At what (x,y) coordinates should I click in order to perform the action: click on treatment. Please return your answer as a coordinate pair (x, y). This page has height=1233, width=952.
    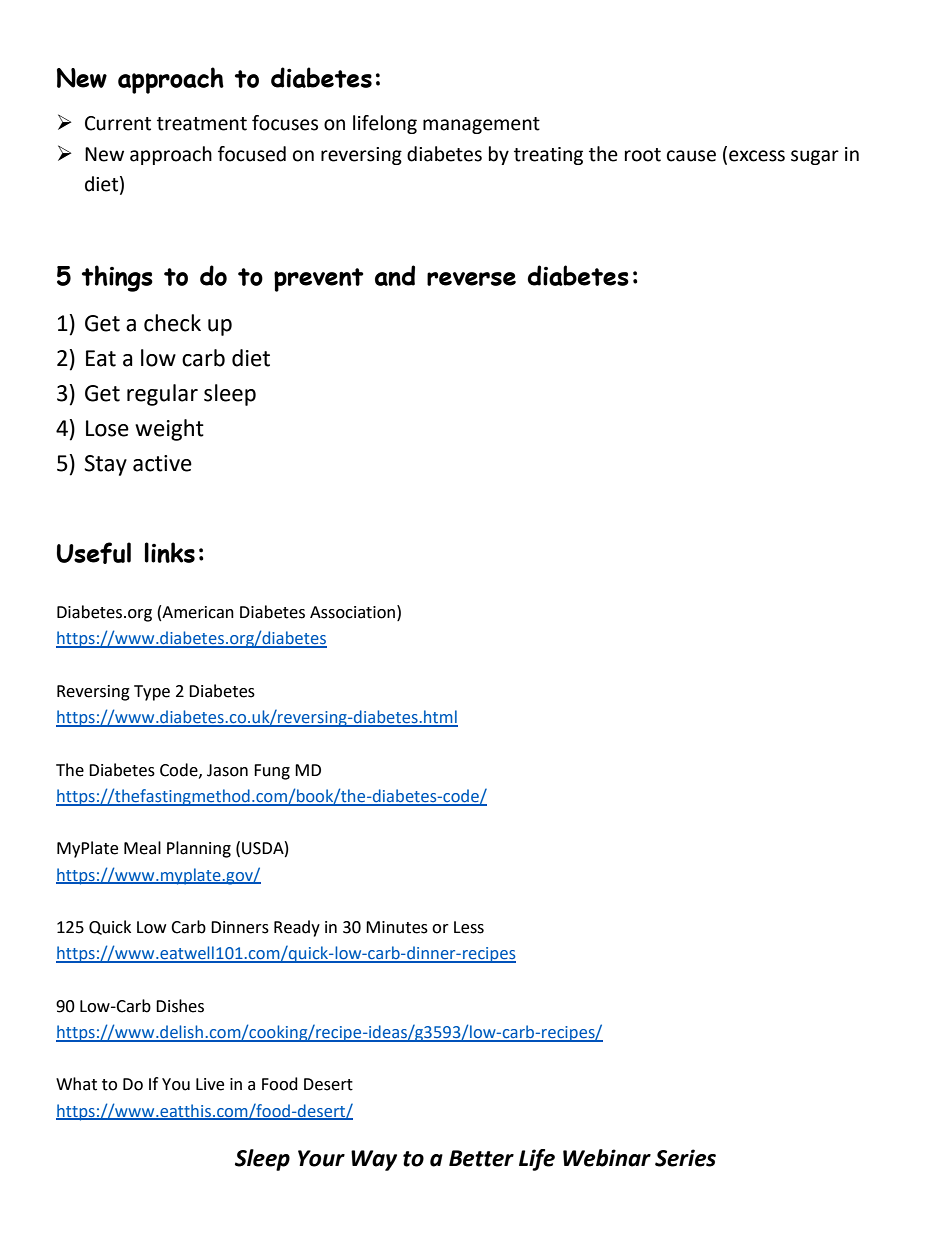
    Looking at the image, I should click on (202, 124).
